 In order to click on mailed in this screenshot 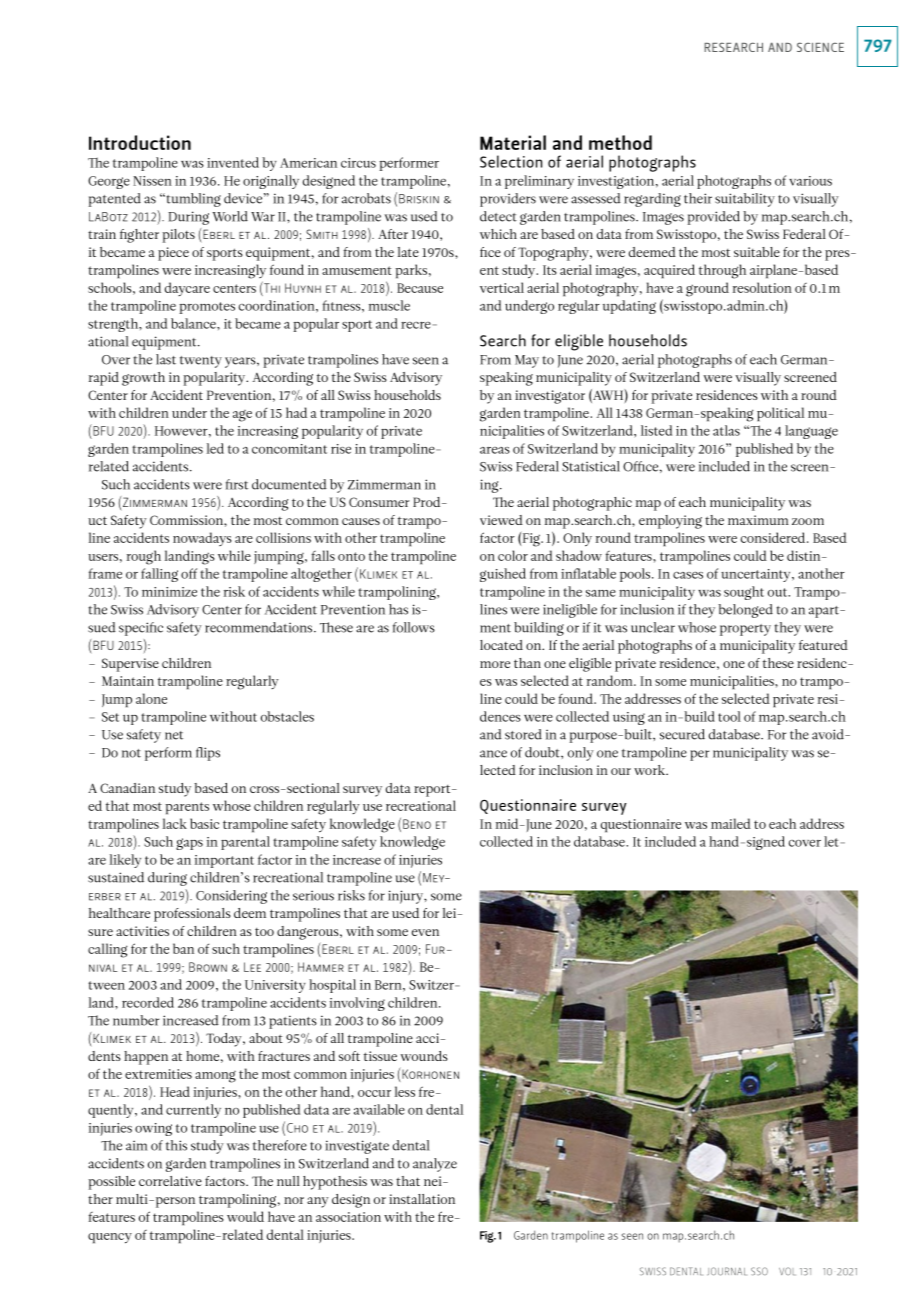, I will do `click(731, 823)`.
